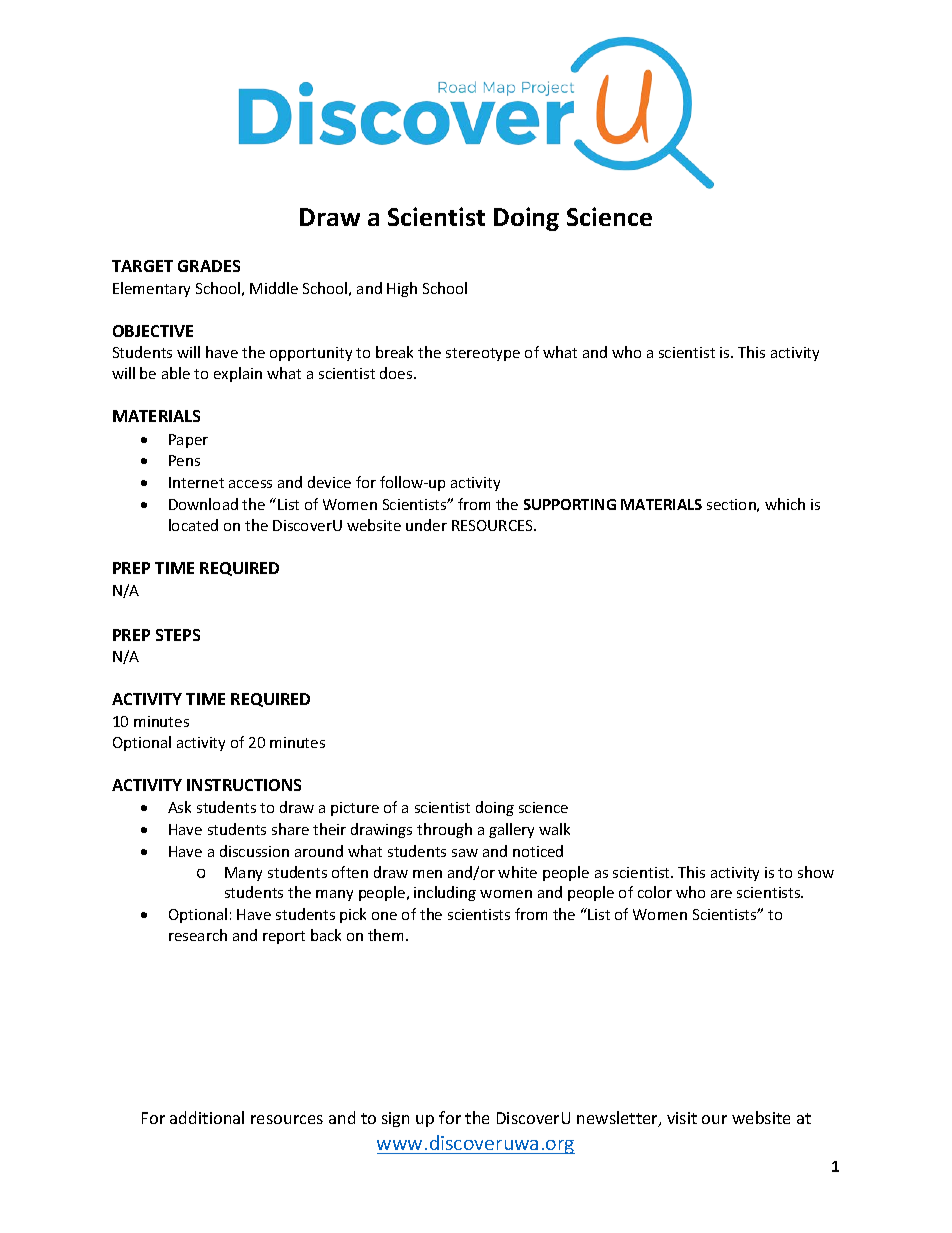  What do you see at coordinates (209, 266) in the screenshot?
I see `GRADES` at bounding box center [209, 266].
